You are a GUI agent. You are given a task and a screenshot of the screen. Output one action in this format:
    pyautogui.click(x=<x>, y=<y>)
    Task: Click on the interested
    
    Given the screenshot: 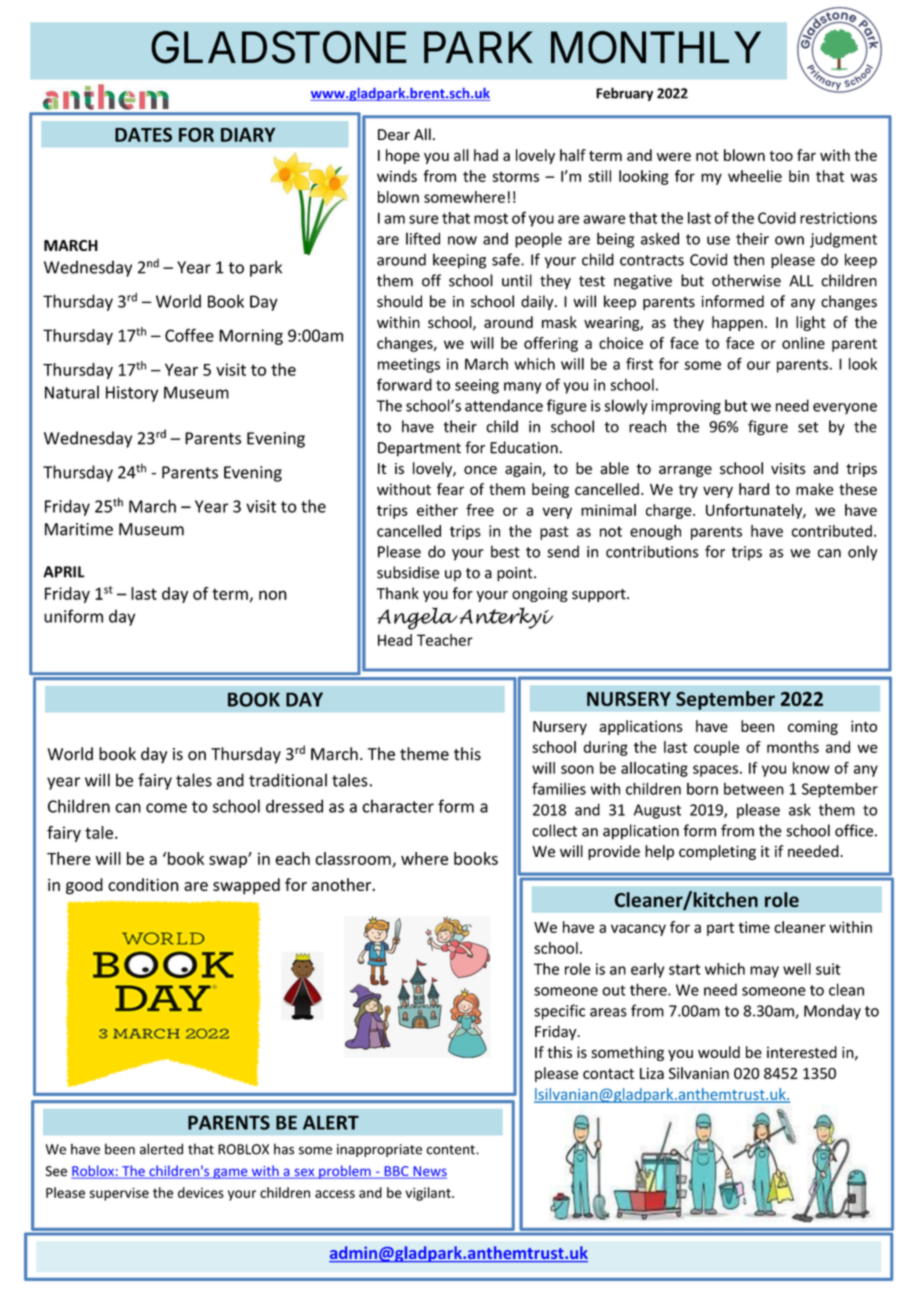 What is the action you would take?
    pyautogui.click(x=802, y=1052)
